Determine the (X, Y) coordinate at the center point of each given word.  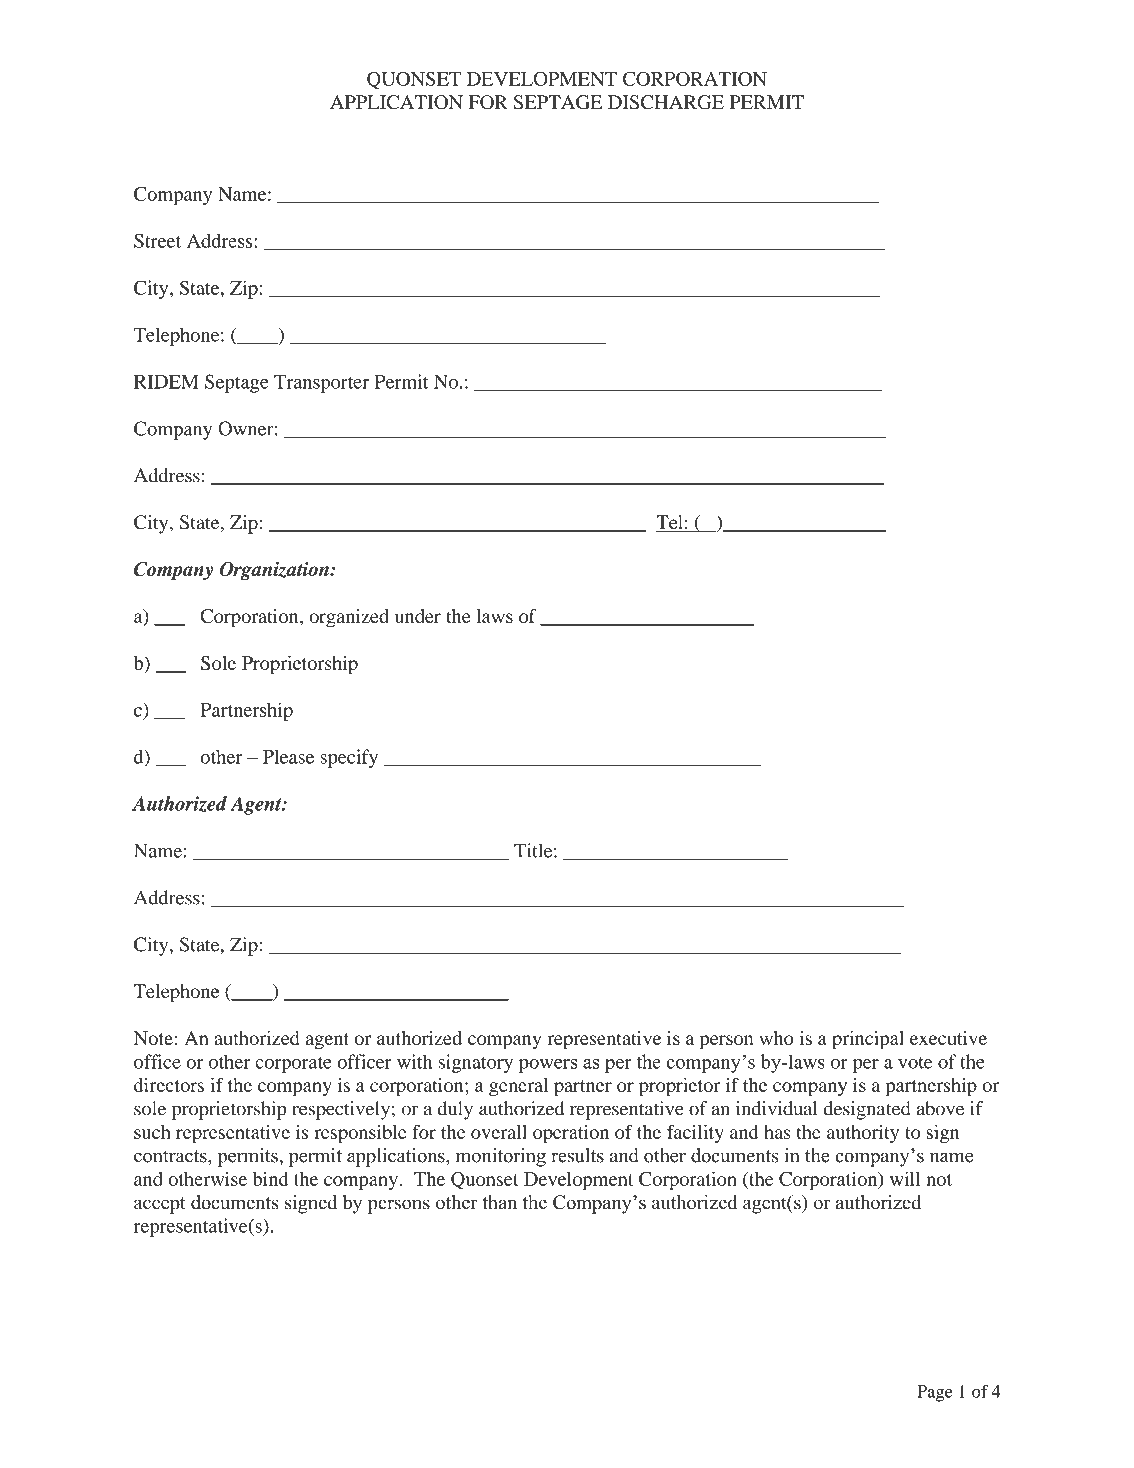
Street (157, 240)
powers (548, 1066)
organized (349, 618)
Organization (275, 571)
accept (160, 1205)
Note (153, 1038)
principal (868, 1040)
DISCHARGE (666, 102)
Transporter (321, 384)
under (418, 616)
